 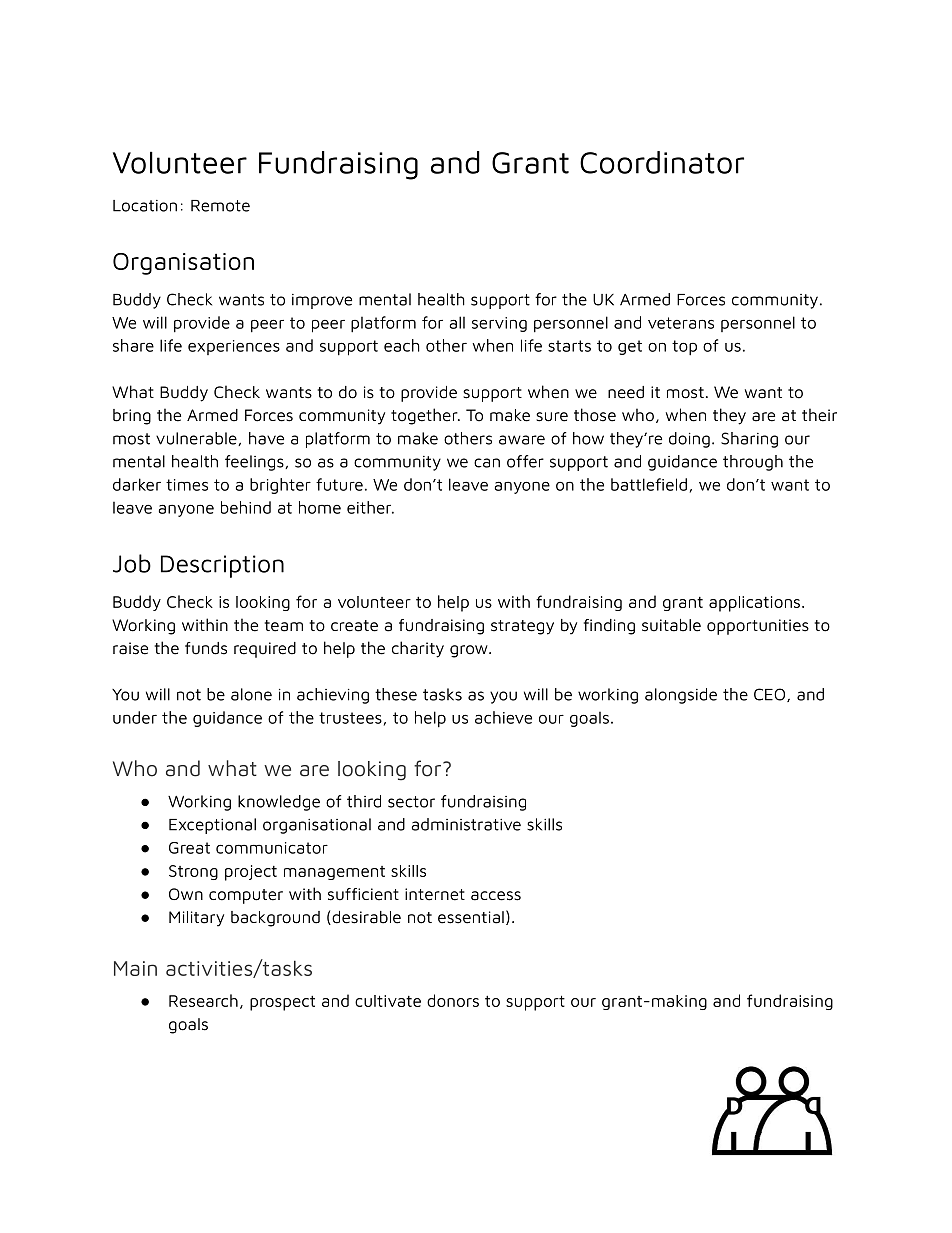 What do you see at coordinates (212, 826) in the image?
I see `Exceptional` at bounding box center [212, 826].
